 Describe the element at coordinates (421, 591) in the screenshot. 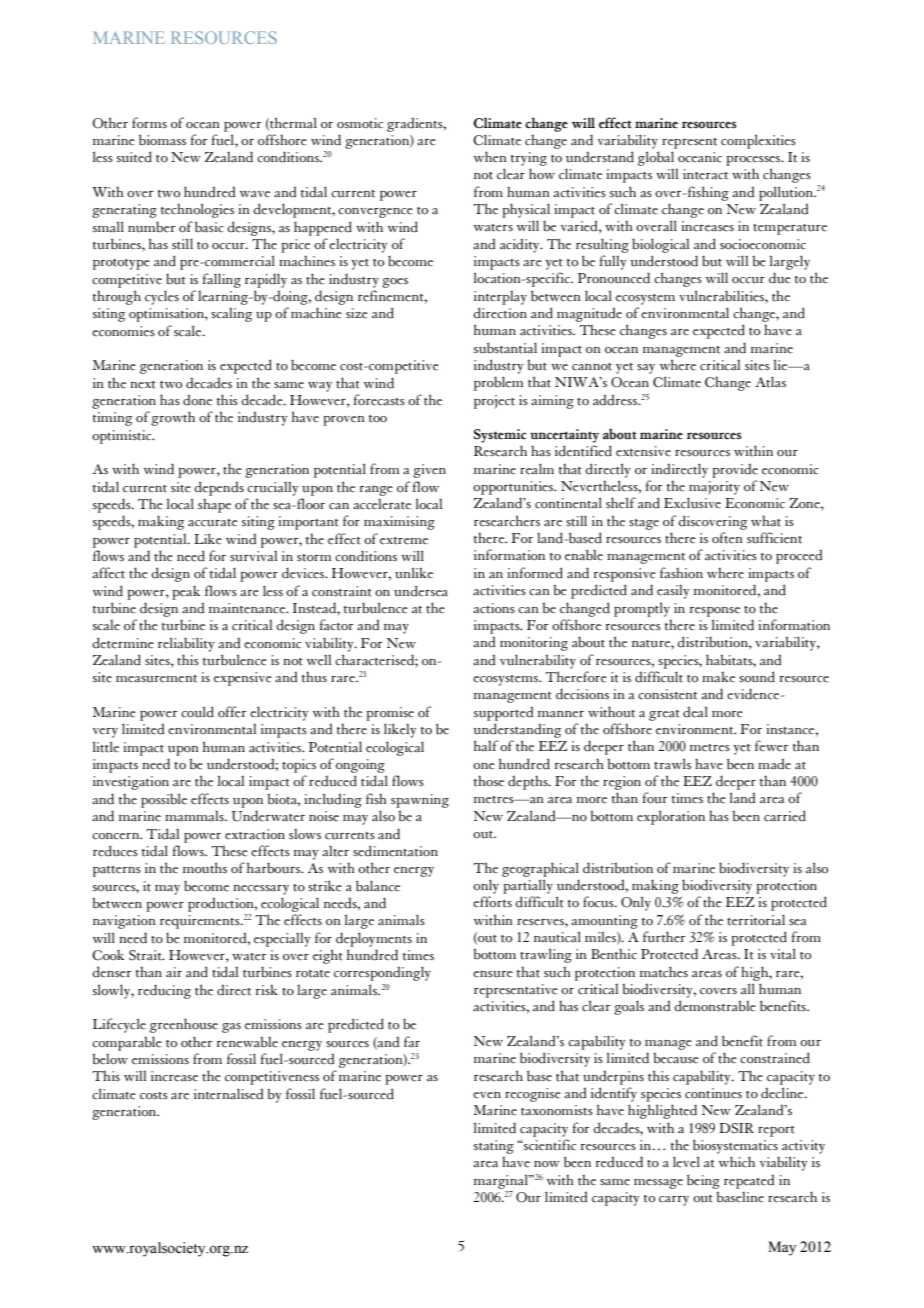

I see `undersea` at that location.
